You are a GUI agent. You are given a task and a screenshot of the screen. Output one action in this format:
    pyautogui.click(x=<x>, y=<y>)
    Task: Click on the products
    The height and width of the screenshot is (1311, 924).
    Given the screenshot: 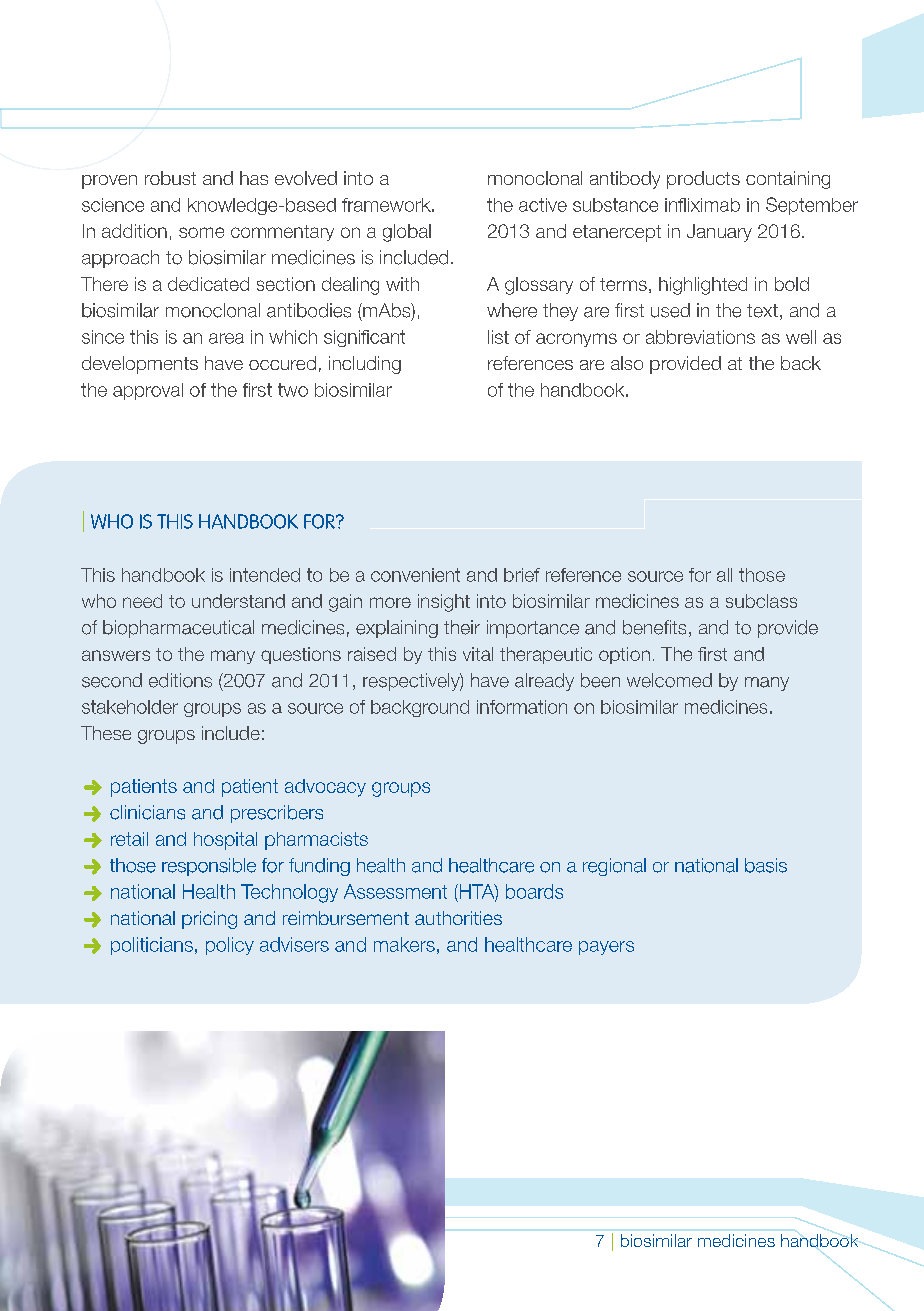 What is the action you would take?
    pyautogui.click(x=703, y=180)
